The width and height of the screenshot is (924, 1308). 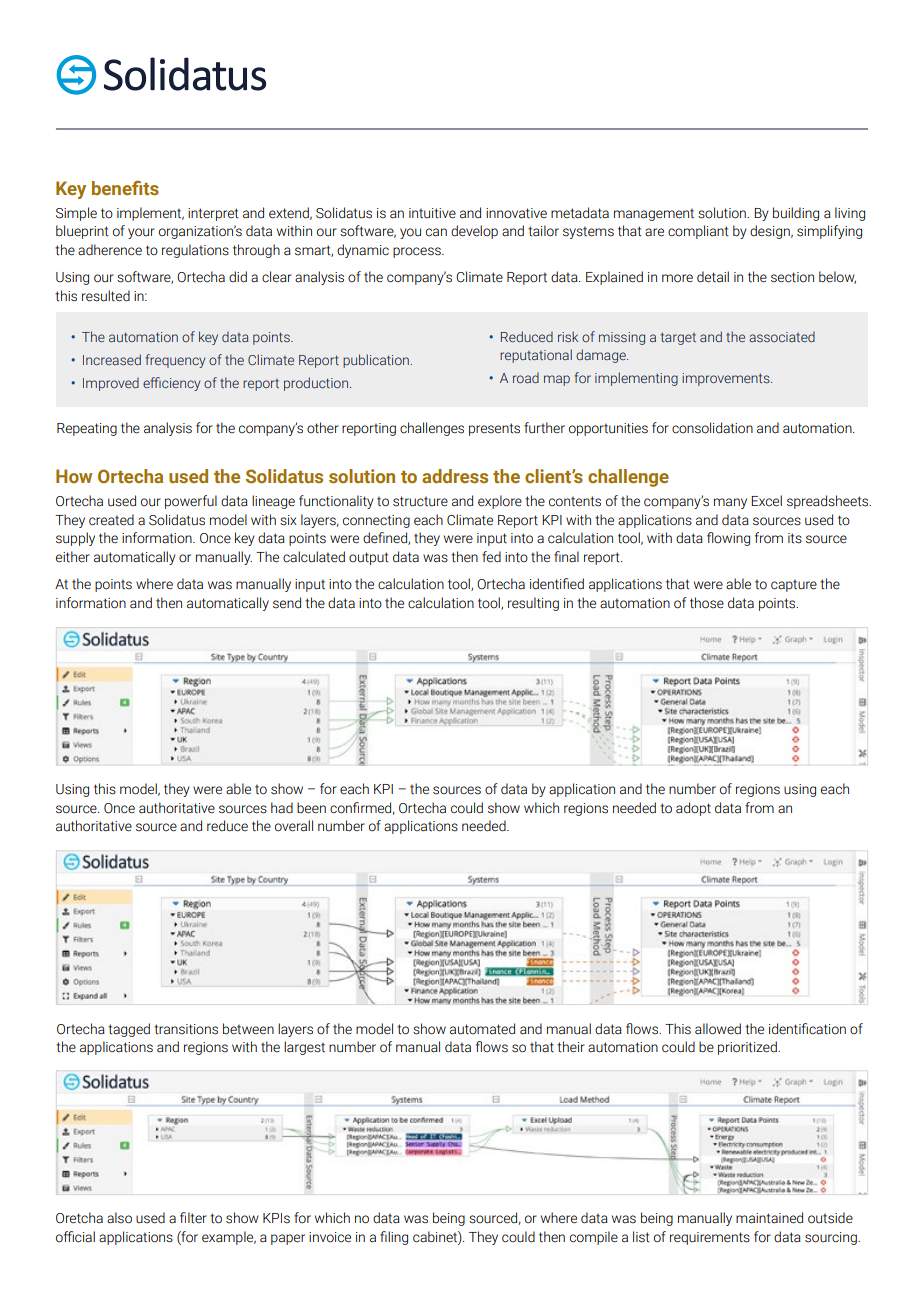 I want to click on adopt, so click(x=693, y=809).
